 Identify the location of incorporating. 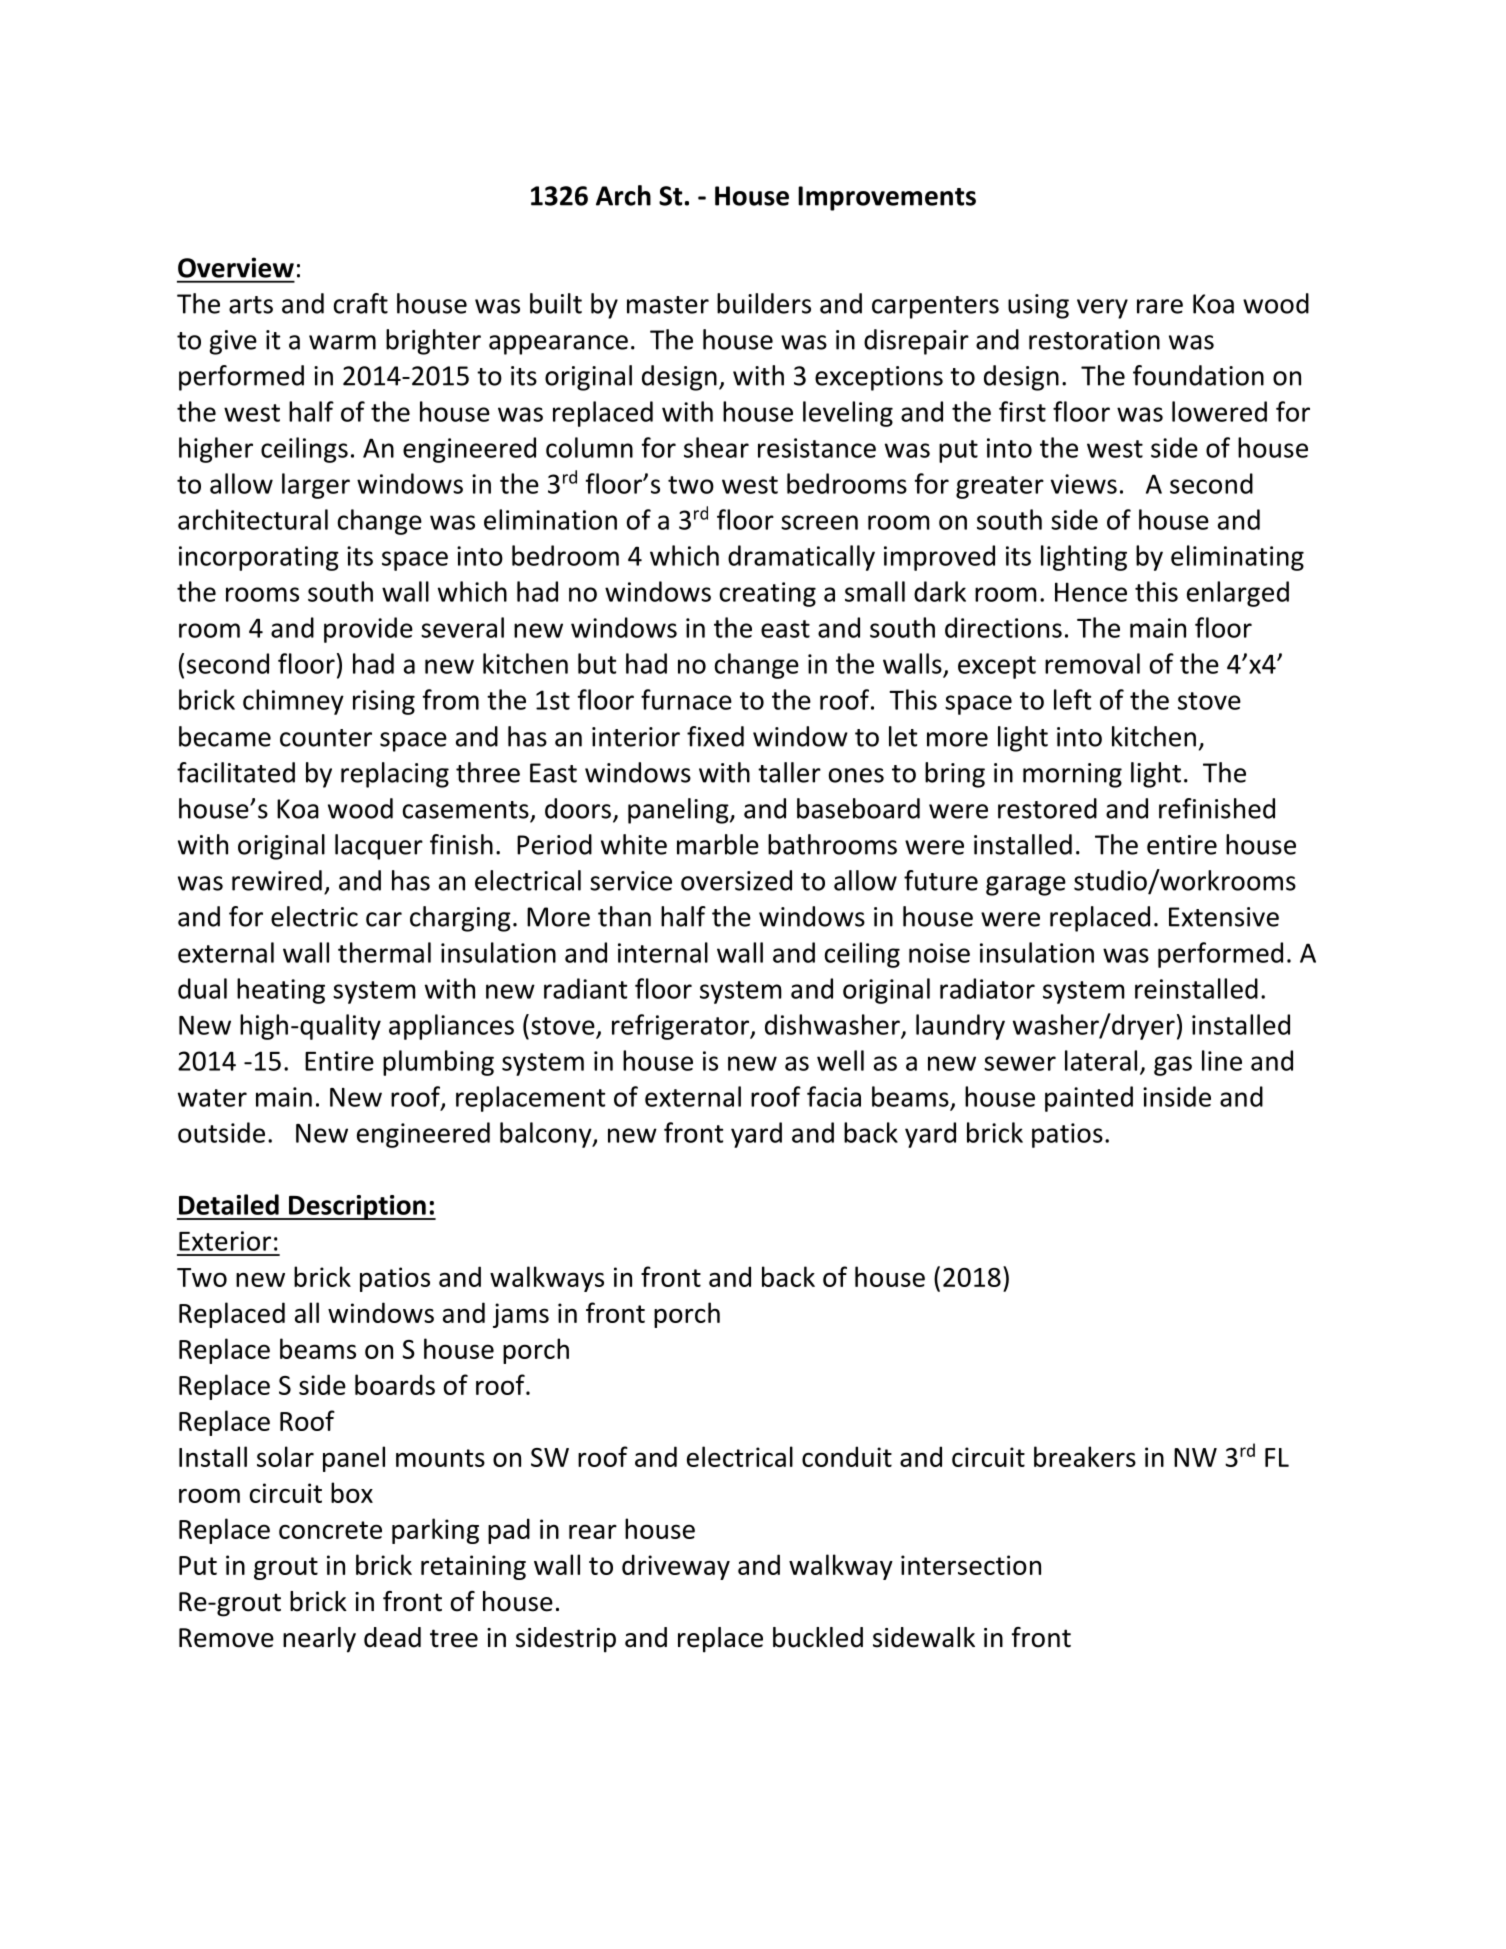
(259, 558).
